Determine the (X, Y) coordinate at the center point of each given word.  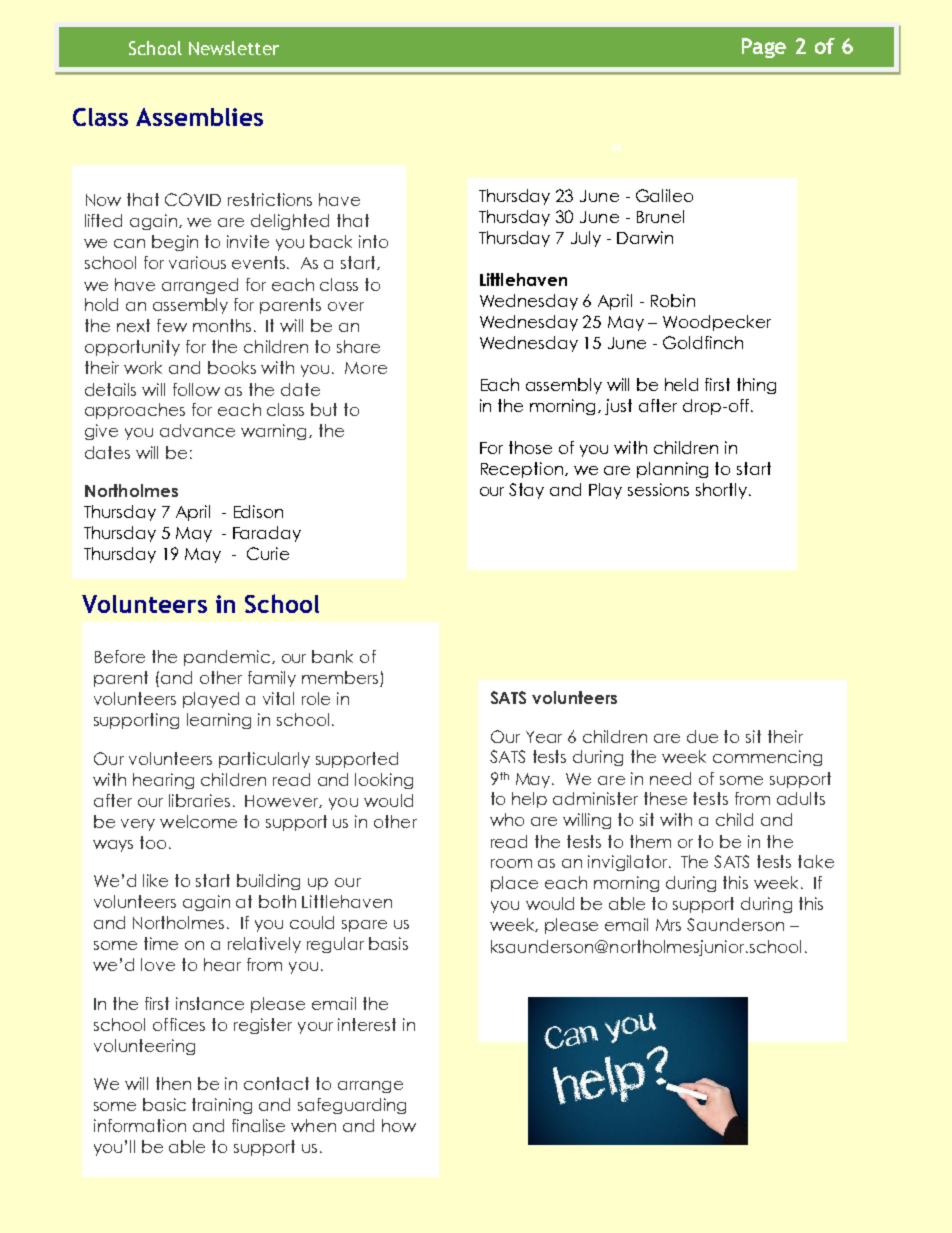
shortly (721, 491)
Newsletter (234, 48)
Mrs (668, 925)
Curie (268, 553)
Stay (526, 491)
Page (764, 48)
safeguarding (352, 1106)
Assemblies (199, 117)
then (173, 1083)
